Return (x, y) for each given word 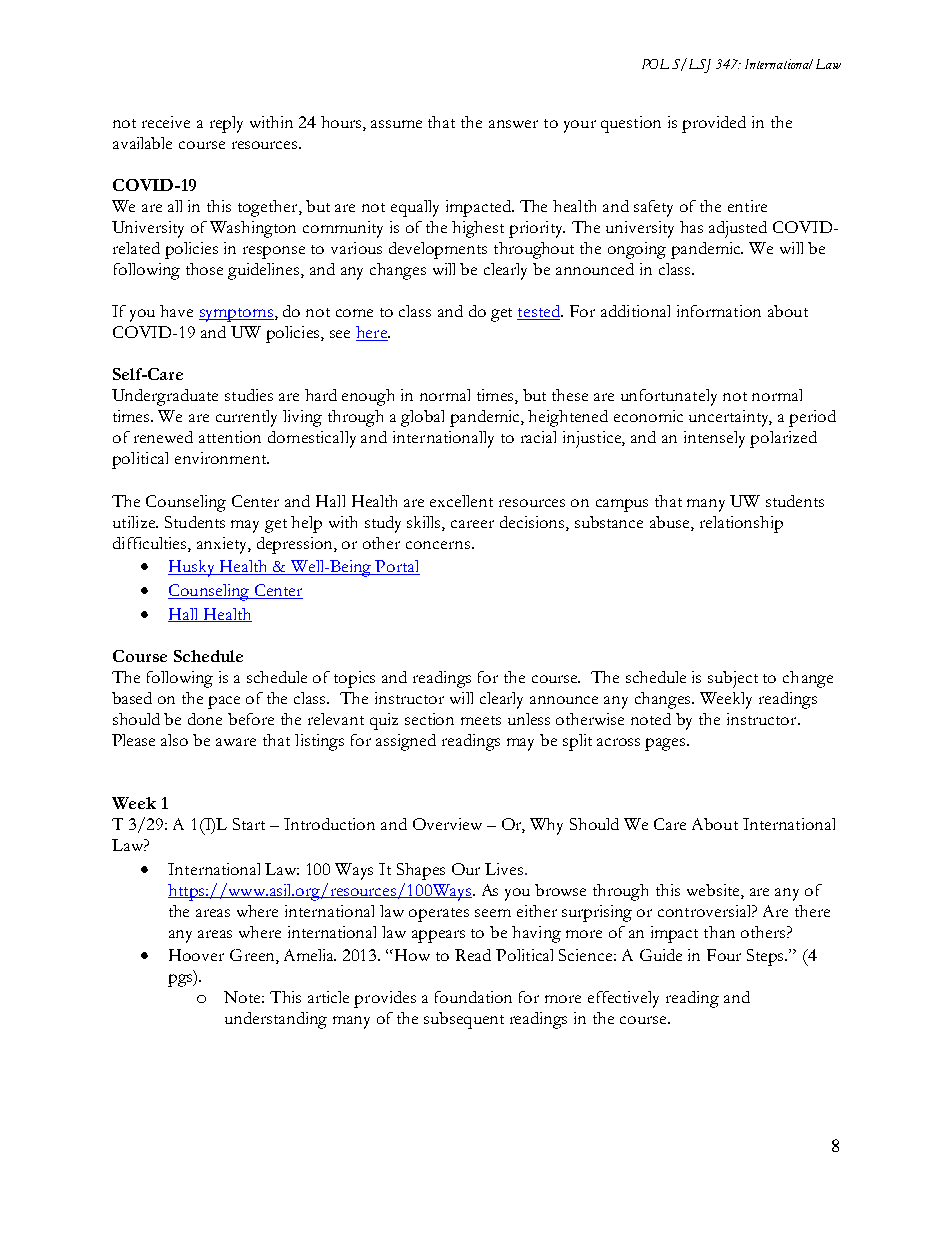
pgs (181, 980)
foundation (473, 997)
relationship (741, 524)
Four (724, 955)
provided (714, 124)
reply (226, 124)
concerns (438, 545)
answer (513, 124)
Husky (193, 568)
